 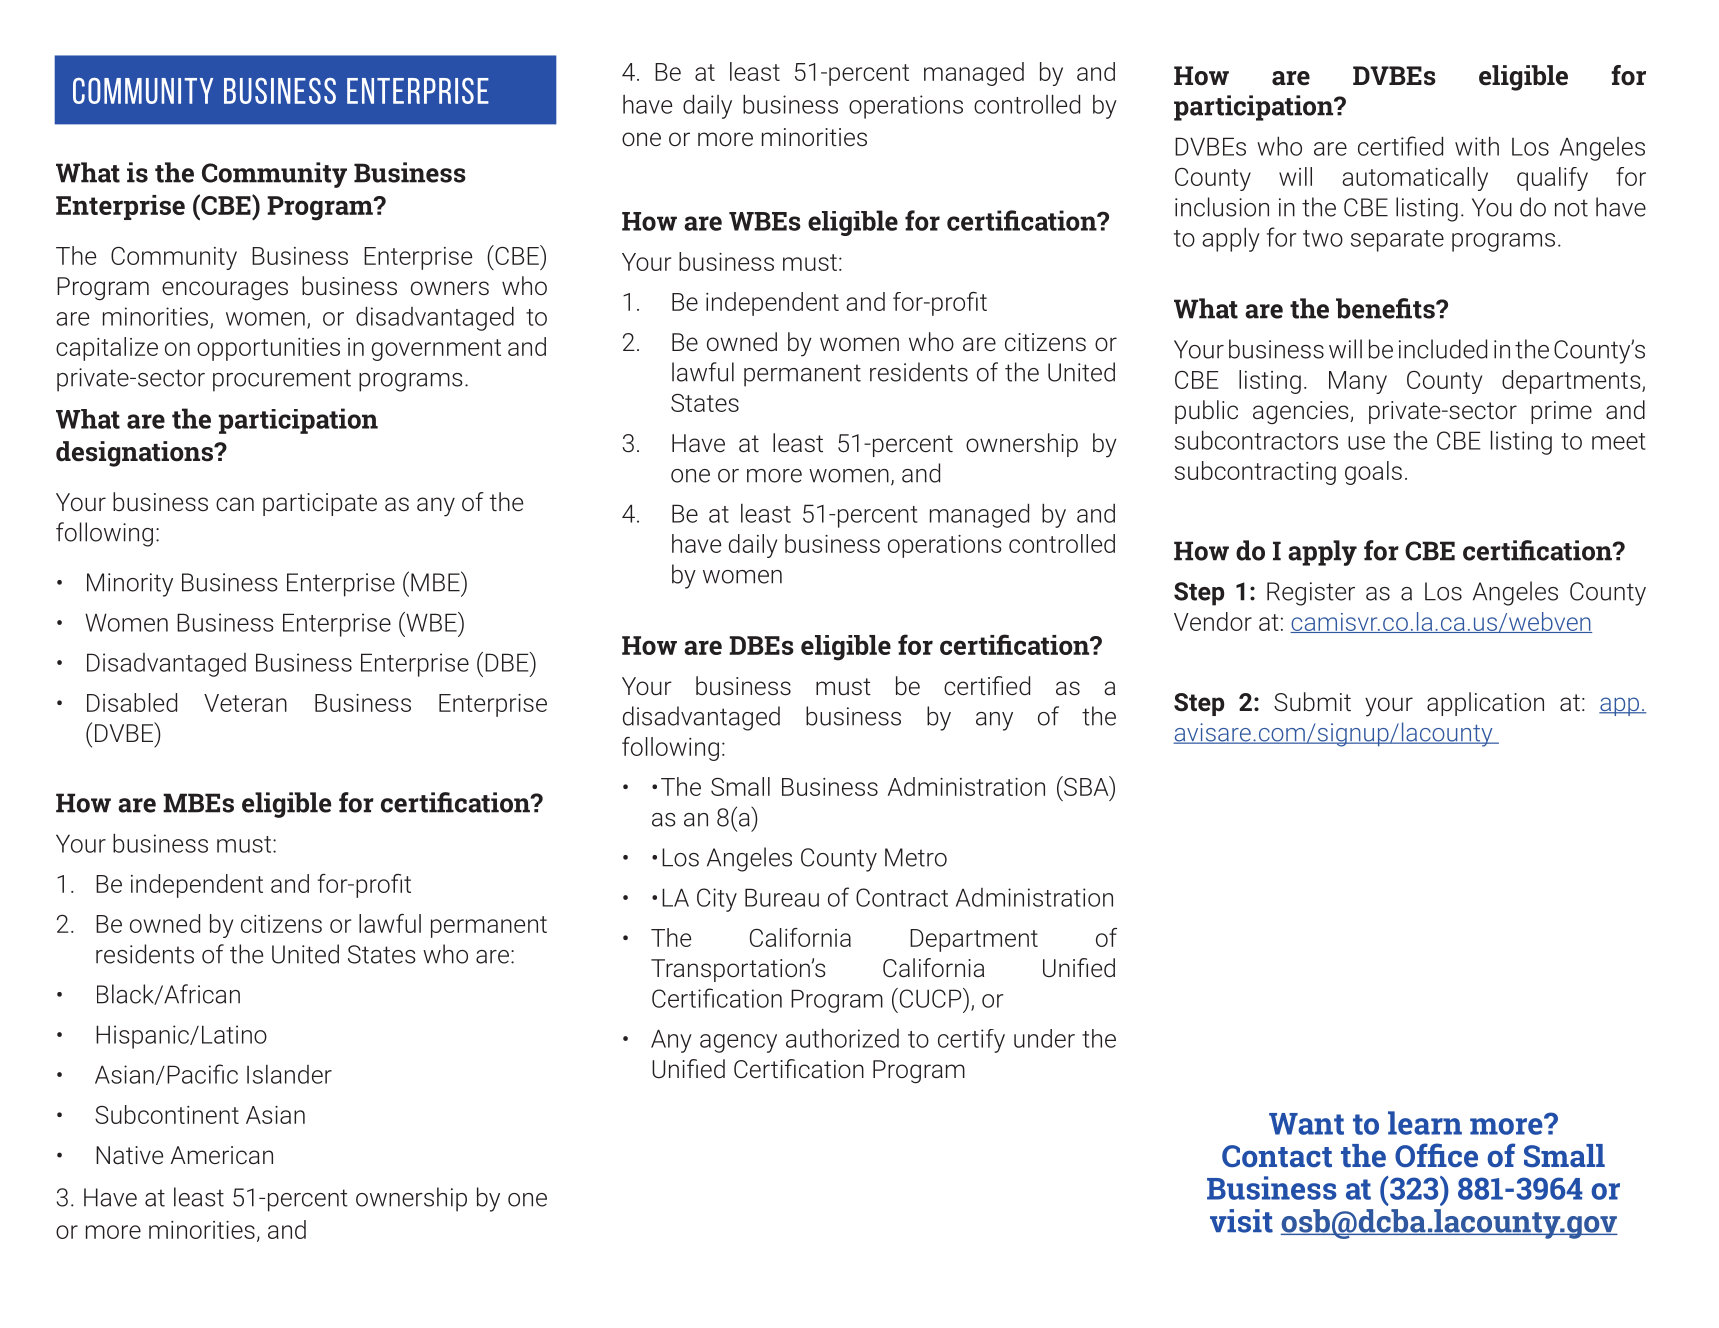 I want to click on visit, so click(x=1241, y=1221).
